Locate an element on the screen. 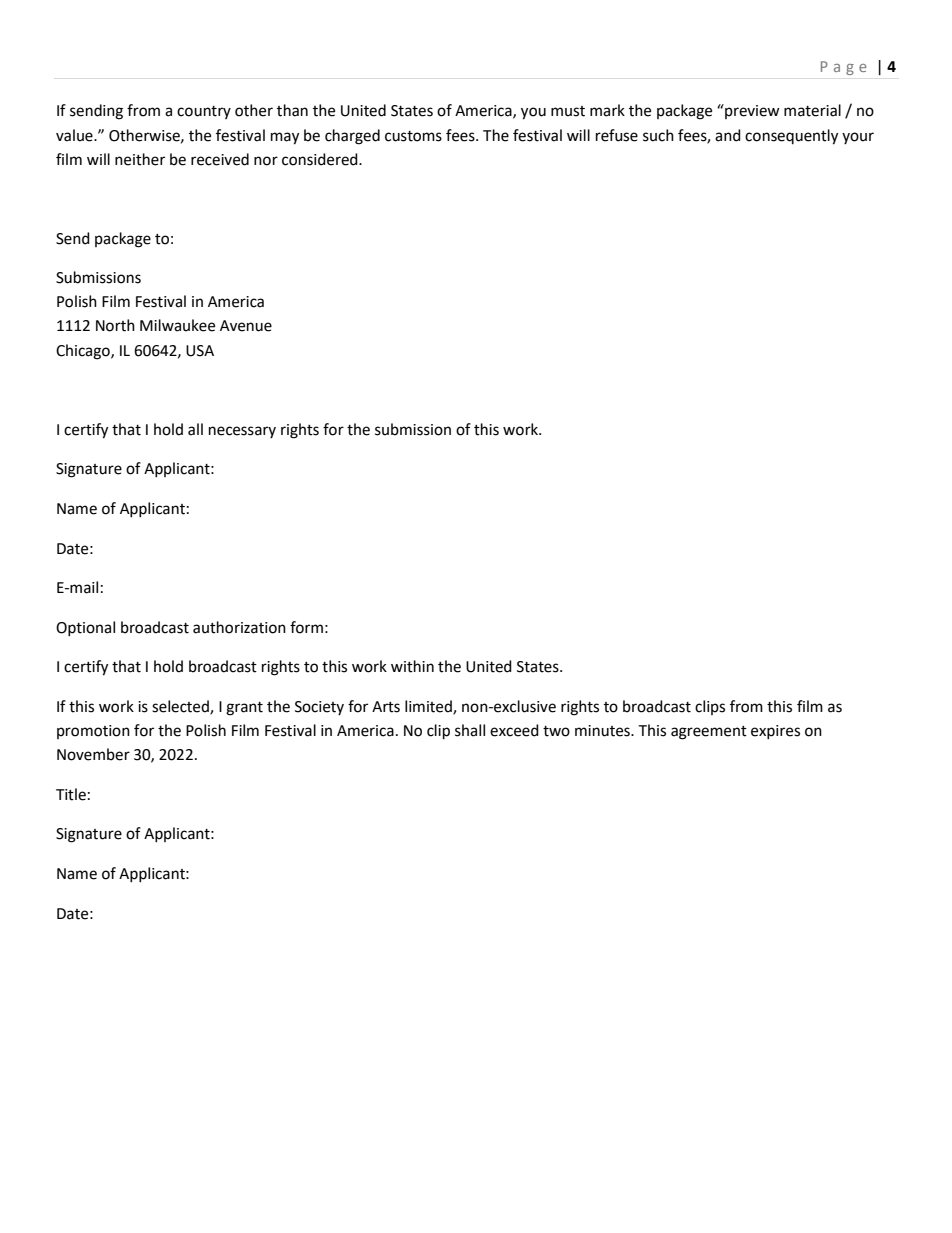 This screenshot has width=952, height=1233. November is located at coordinates (93, 754).
